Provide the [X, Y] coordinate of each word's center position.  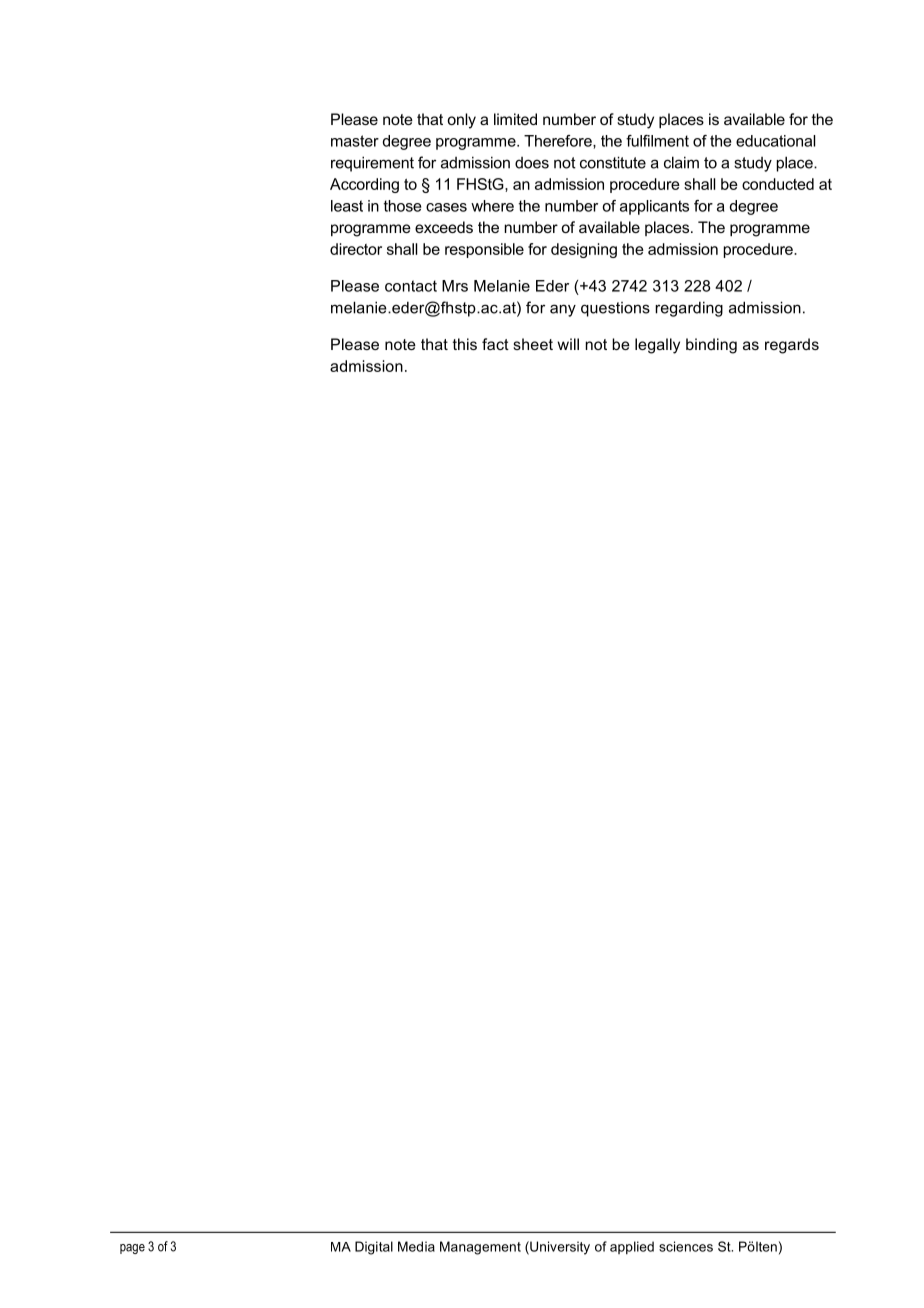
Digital [374, 1248]
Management [480, 1248]
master [355, 141]
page [132, 1249]
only [461, 121]
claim [681, 162]
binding [711, 346]
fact [495, 344]
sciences [686, 1246]
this [465, 344]
